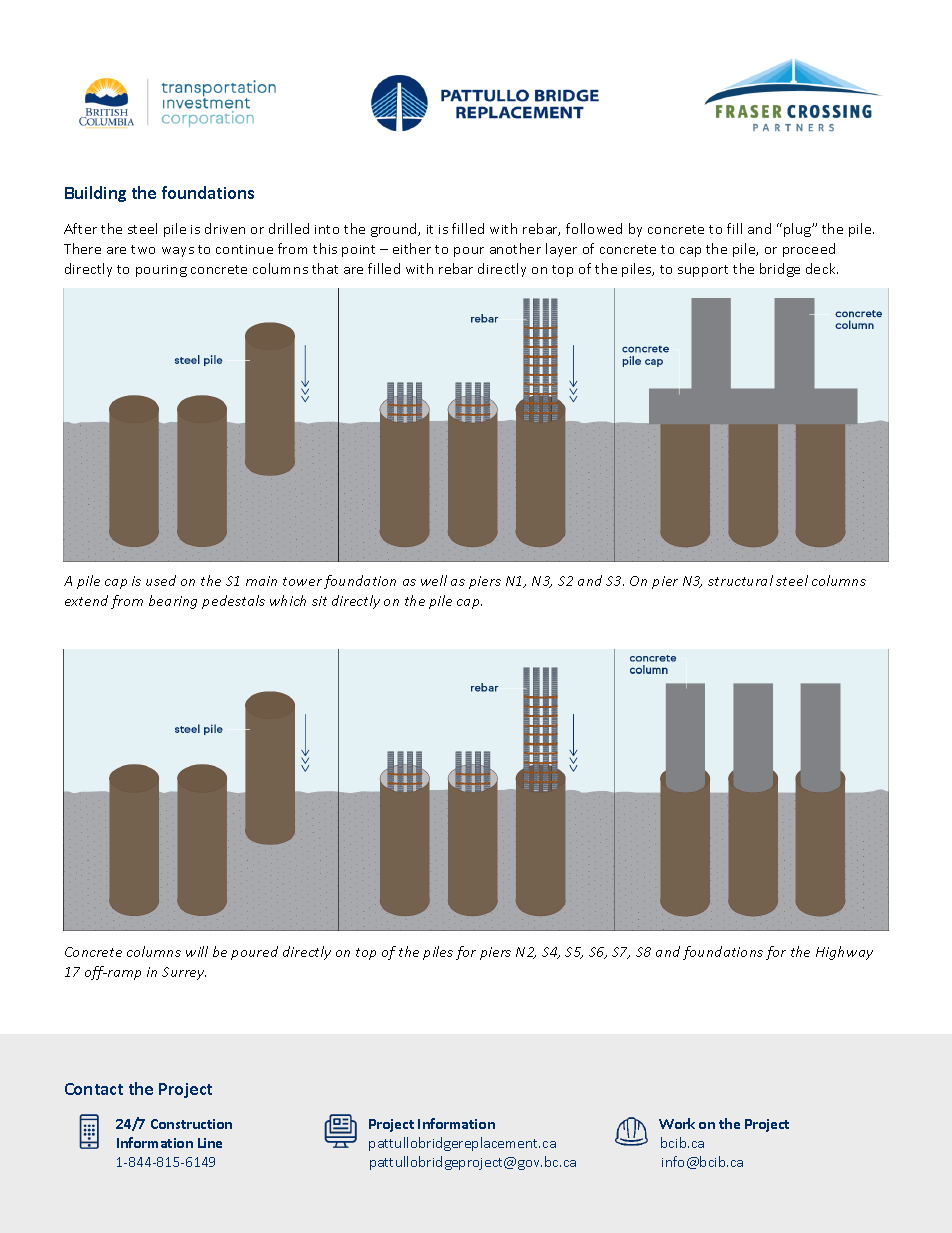 The image size is (952, 1233). I want to click on Surrey, so click(184, 973).
